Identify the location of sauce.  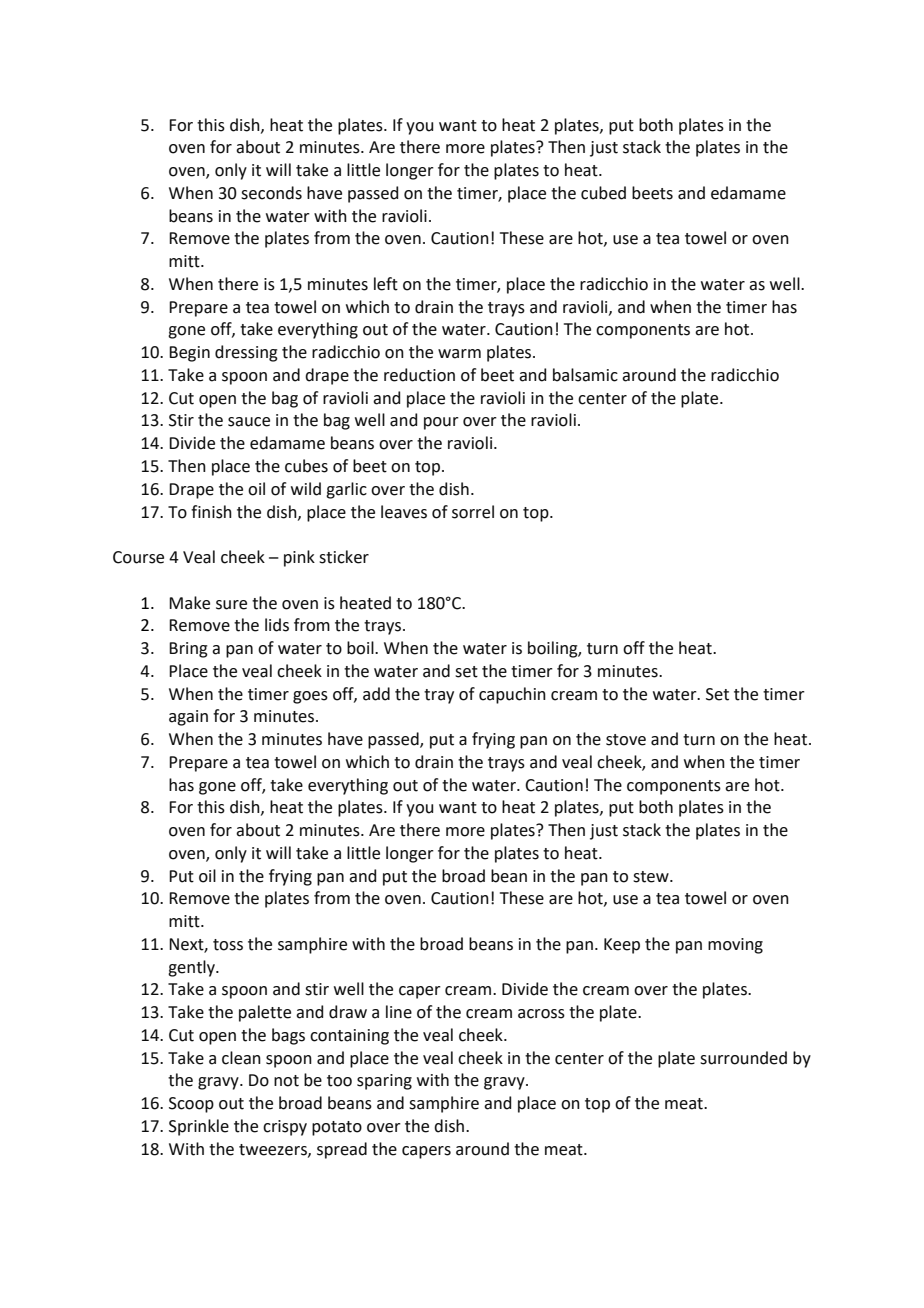
(249, 422).
